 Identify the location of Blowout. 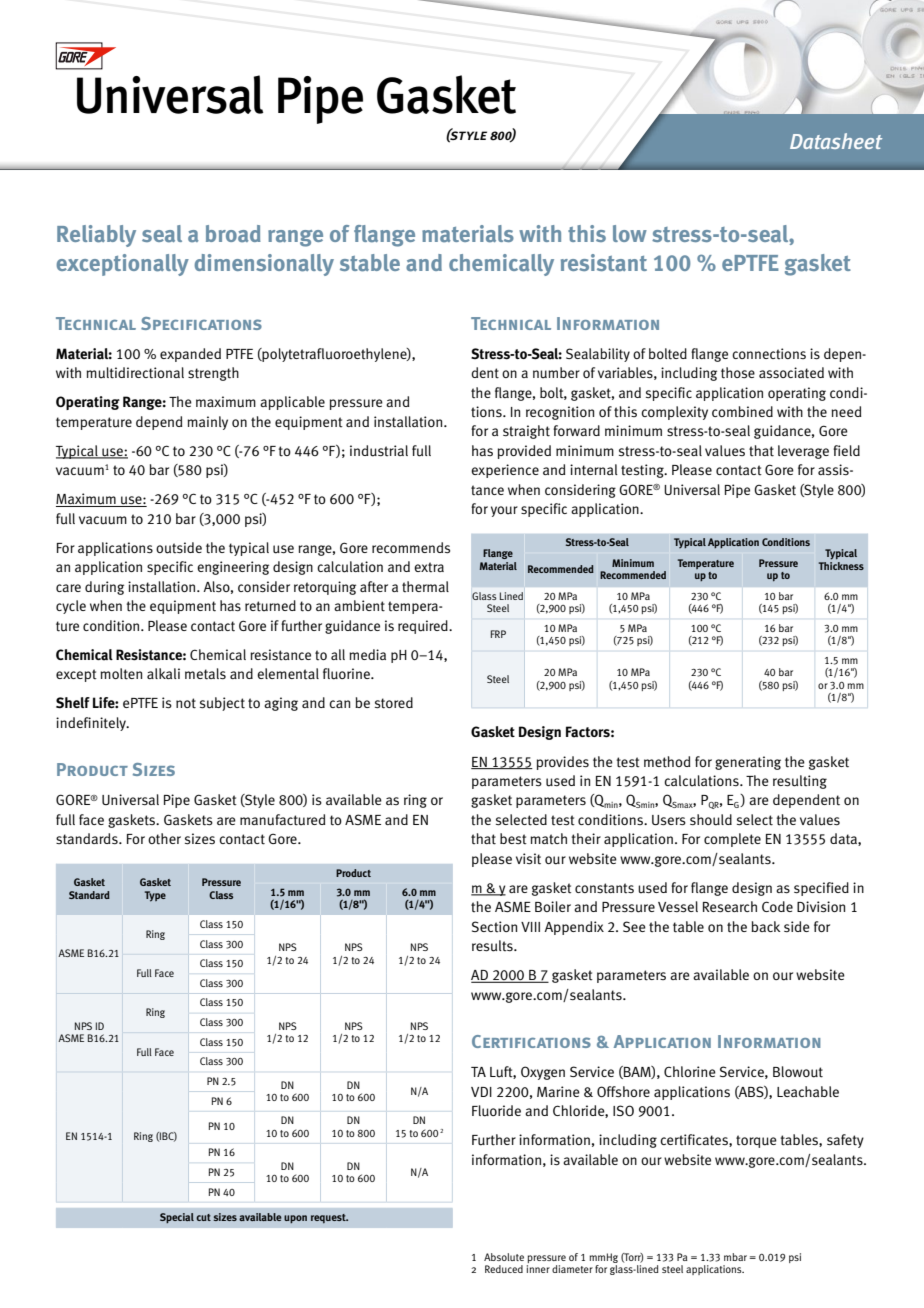
(798, 1072).
